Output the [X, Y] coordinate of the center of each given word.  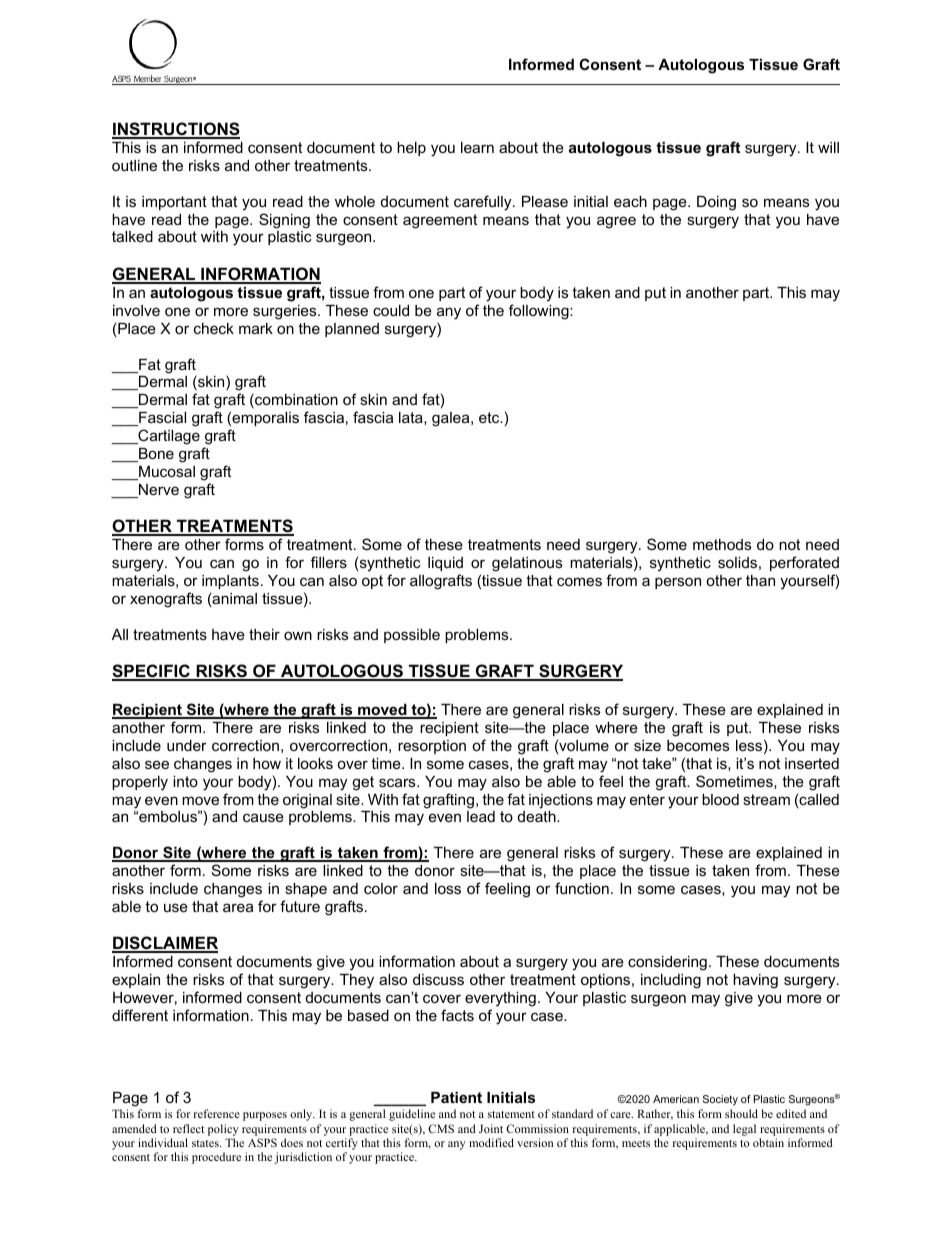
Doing [716, 203]
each [630, 201]
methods [722, 544]
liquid [445, 564]
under [187, 745]
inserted [812, 763]
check [214, 328]
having [755, 981]
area [238, 907]
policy [223, 1130]
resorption [432, 747]
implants [230, 582]
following [540, 312]
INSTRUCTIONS [176, 130]
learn [477, 147]
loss [448, 888]
